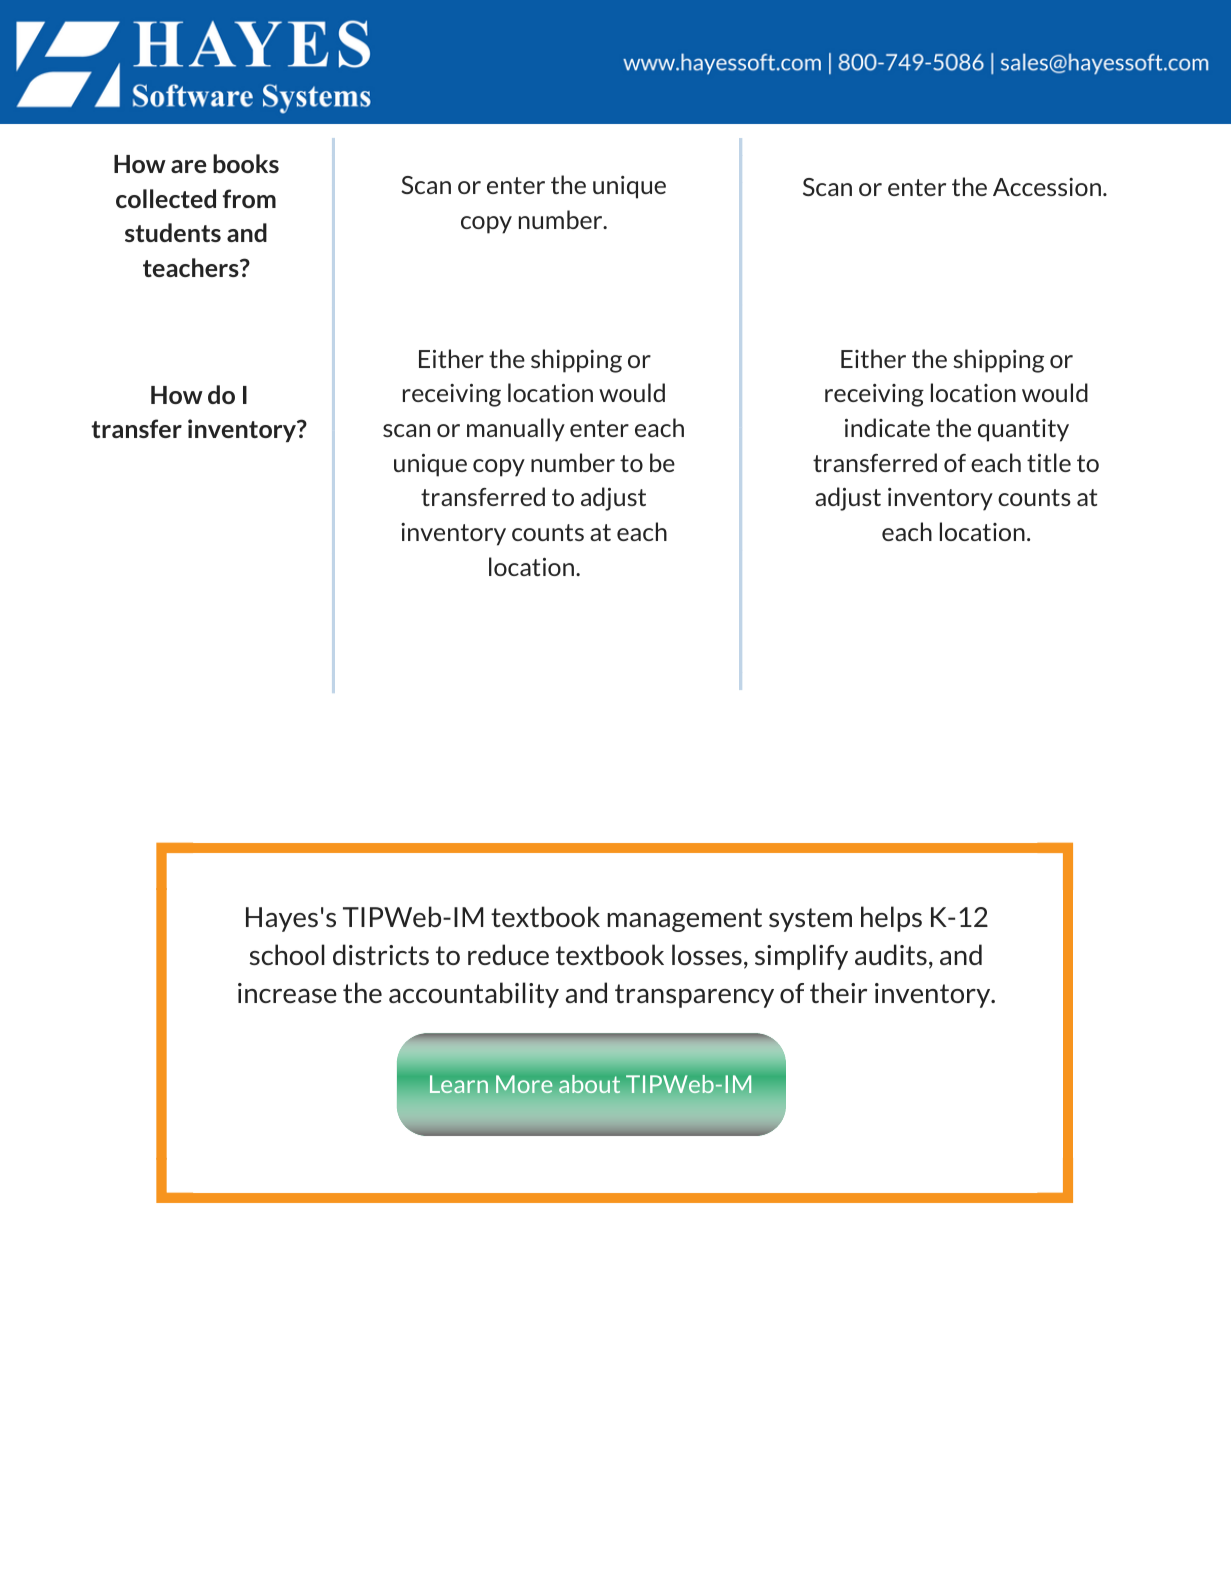 Image resolution: width=1231 pixels, height=1593 pixels. Describe the element at coordinates (287, 954) in the page. I see `school` at that location.
